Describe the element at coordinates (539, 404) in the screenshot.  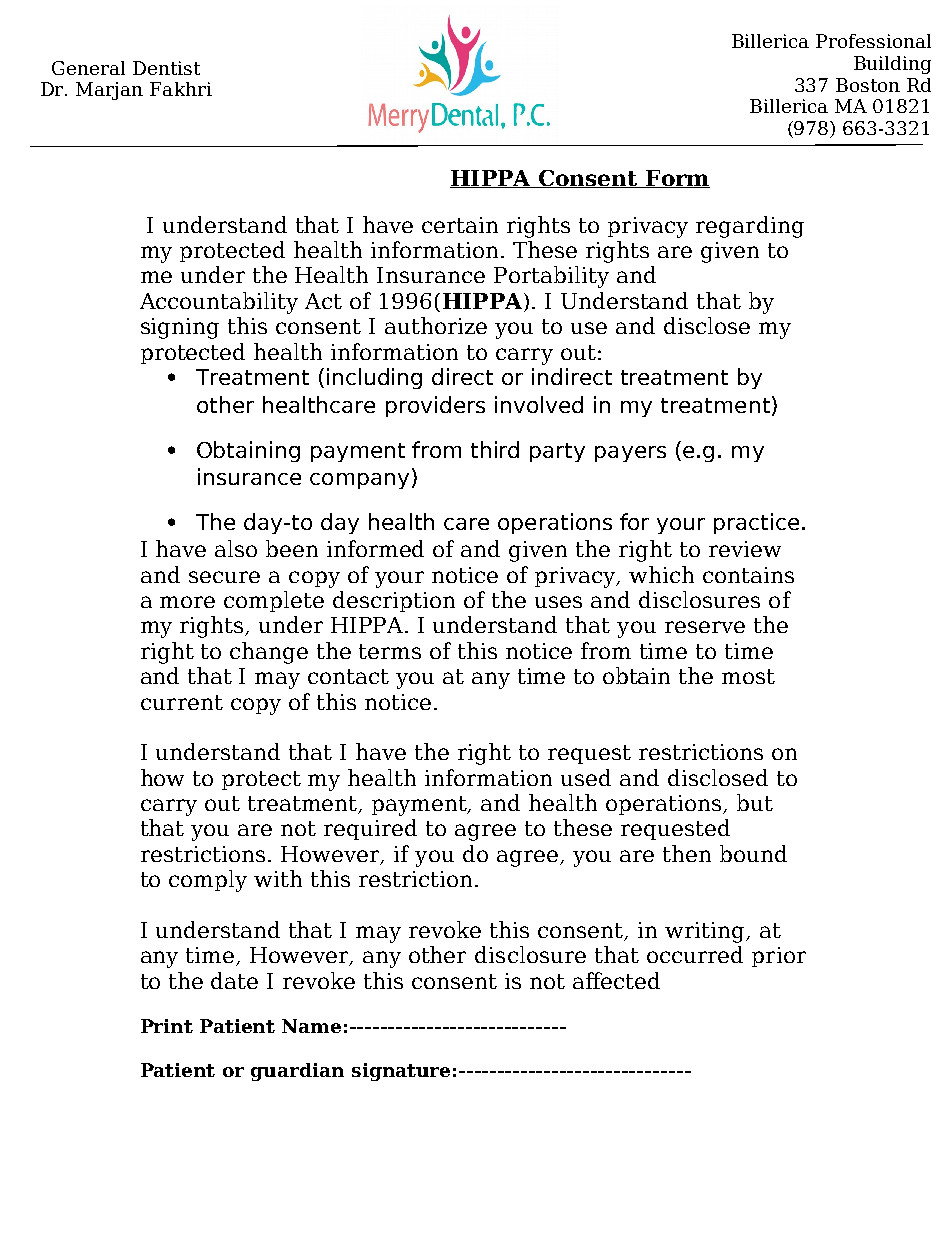
I see `involved` at that location.
